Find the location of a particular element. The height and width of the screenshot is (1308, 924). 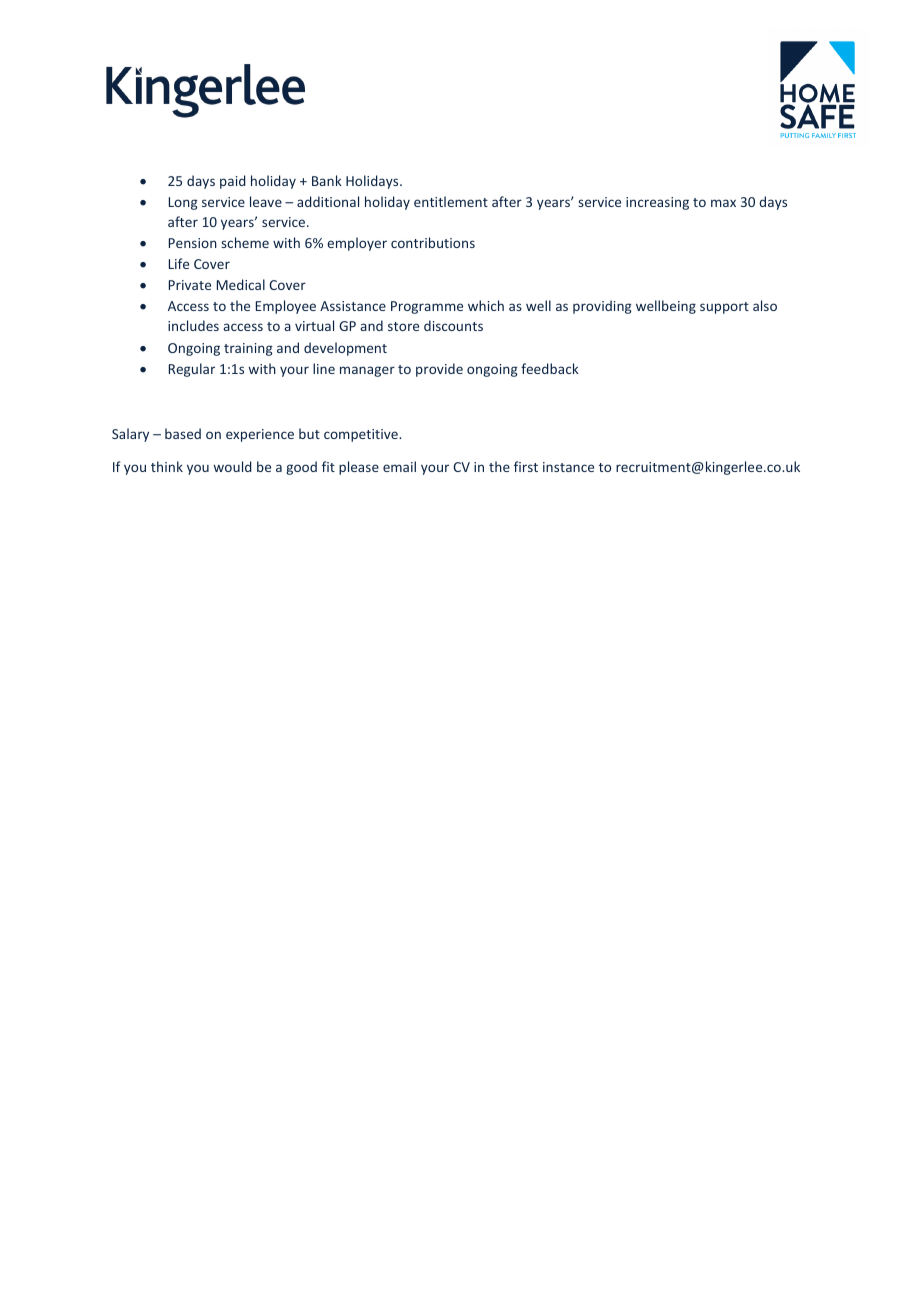

Life is located at coordinates (179, 263).
